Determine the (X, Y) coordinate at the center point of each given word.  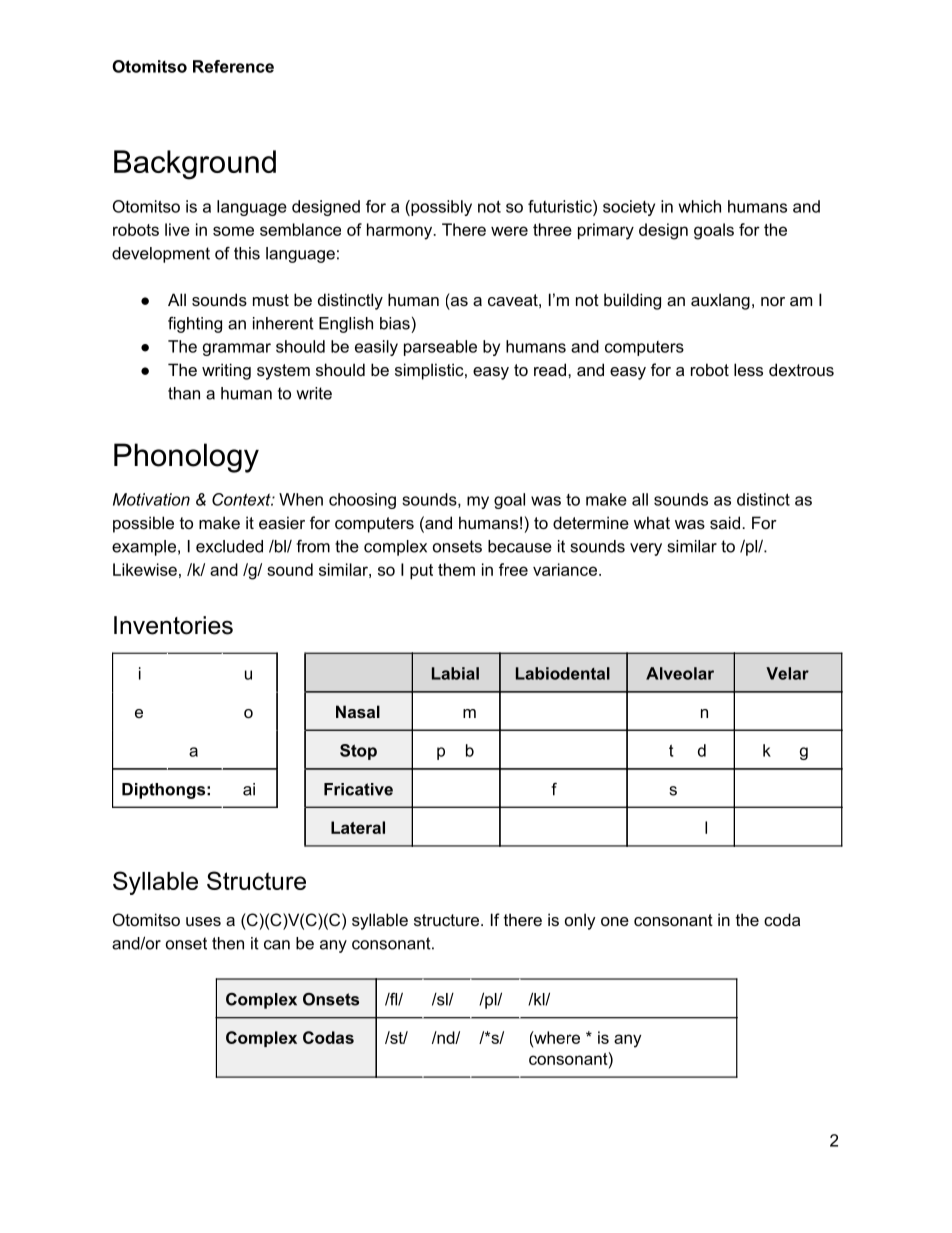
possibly (440, 208)
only (580, 921)
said (725, 522)
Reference (233, 66)
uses (203, 921)
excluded (229, 546)
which (700, 206)
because (520, 546)
